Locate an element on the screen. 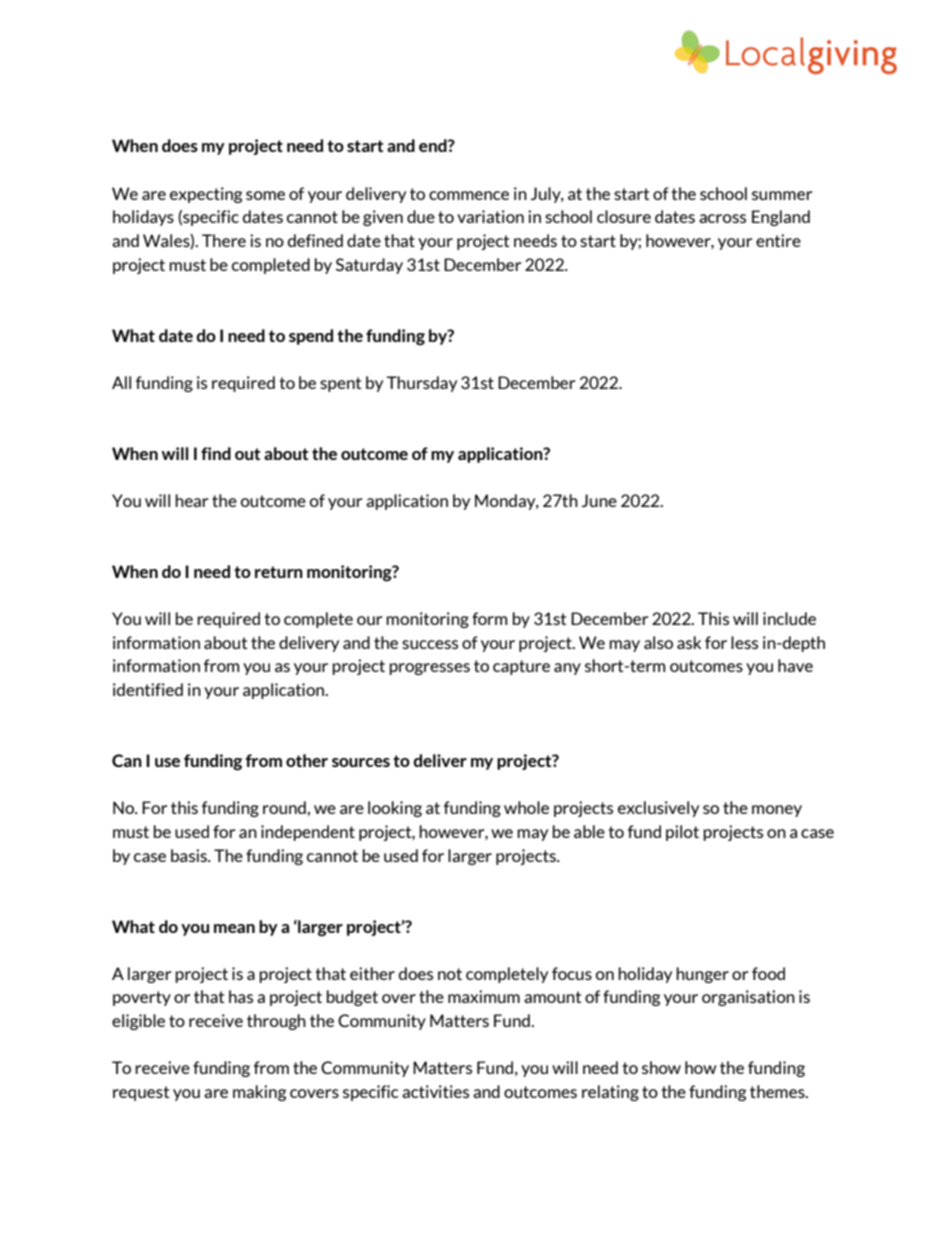  making is located at coordinates (259, 1093).
